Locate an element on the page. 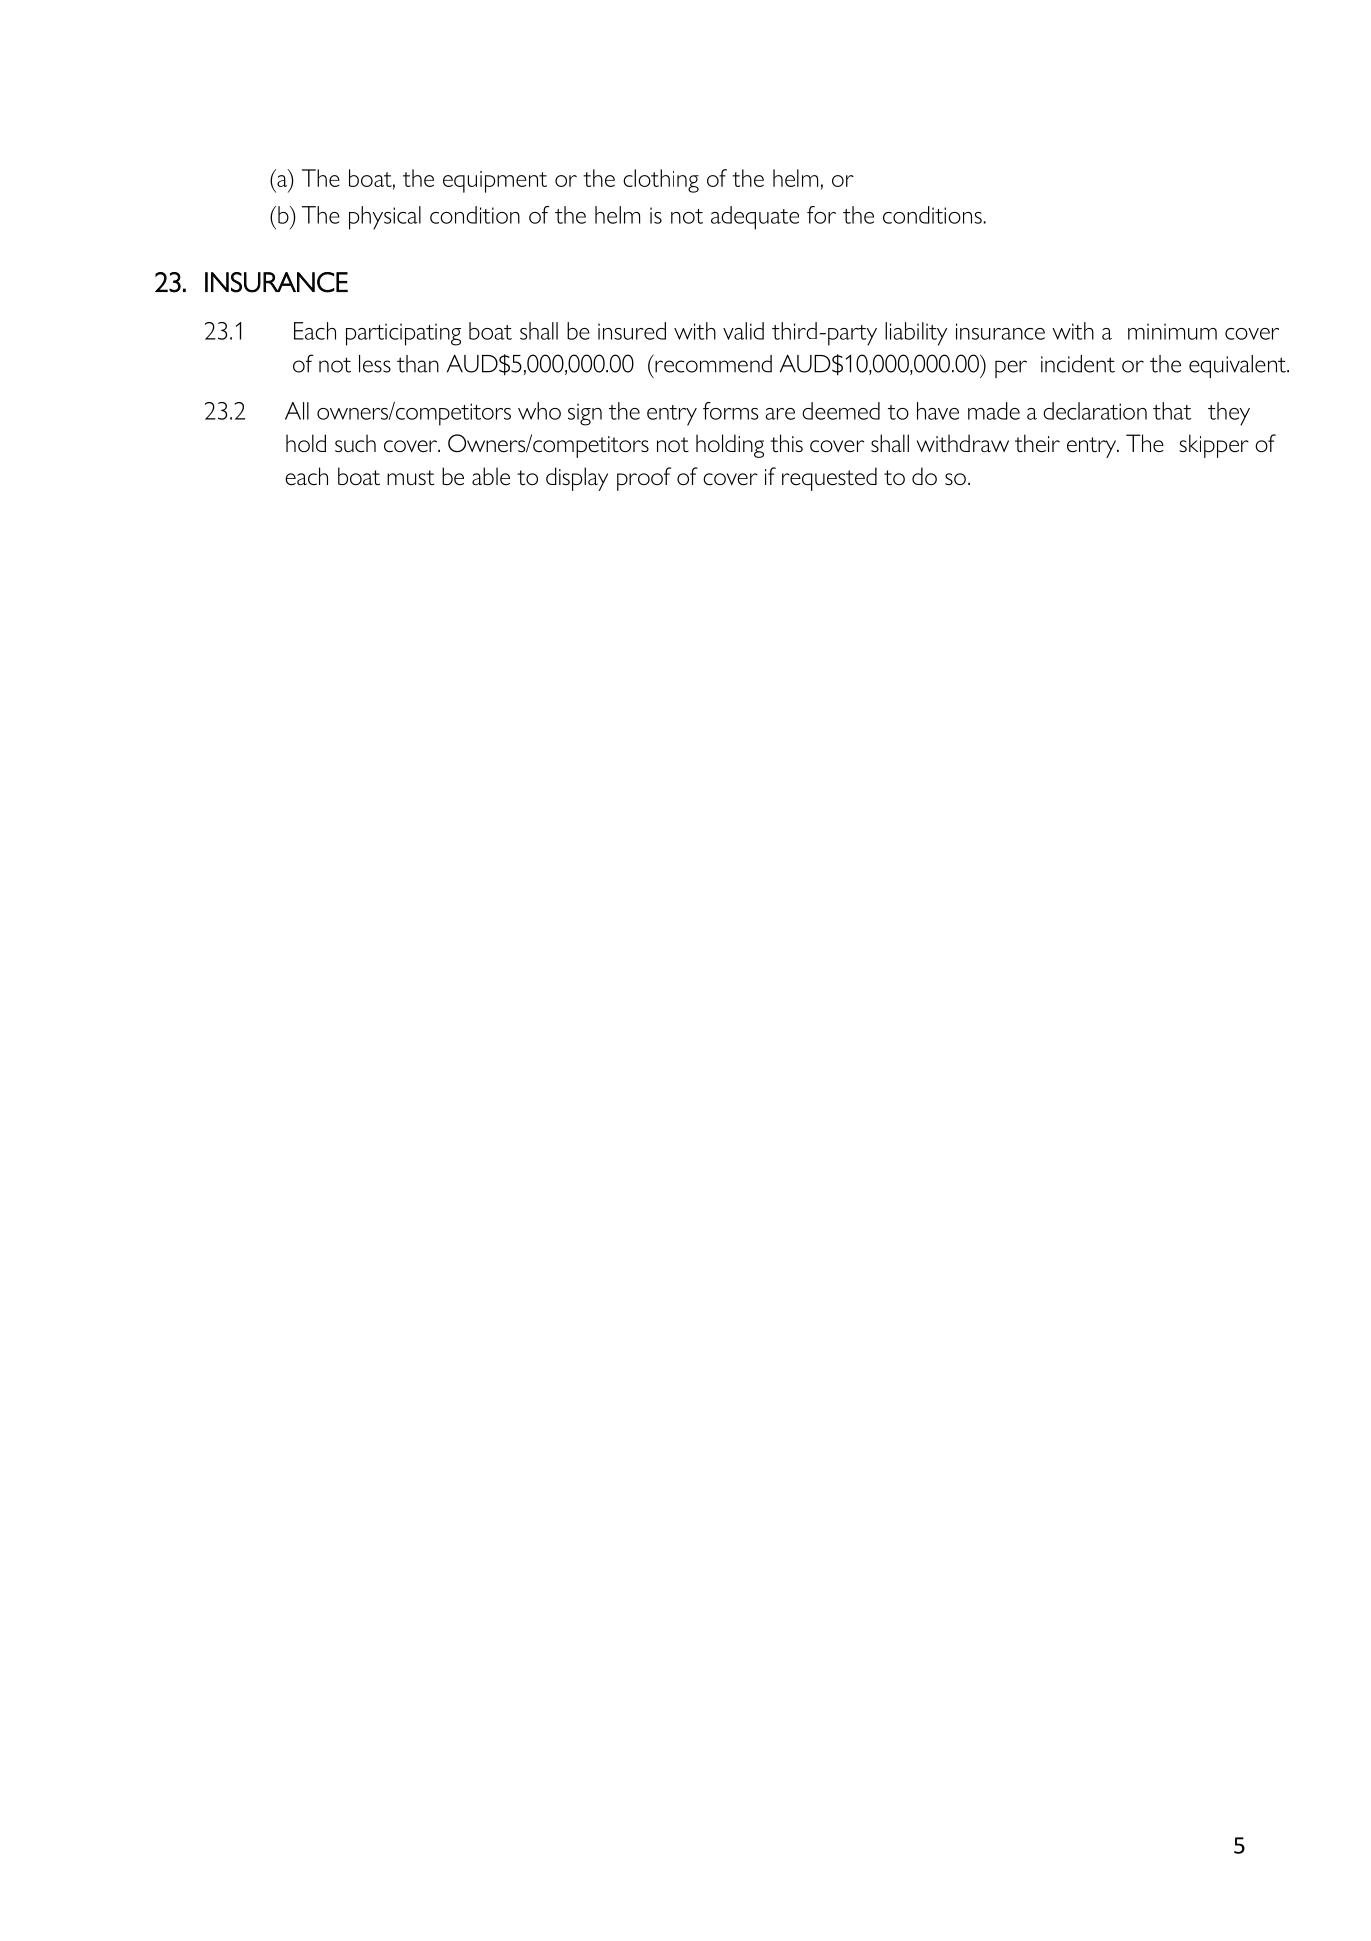 The width and height of the page is (1371, 1941). able is located at coordinates (491, 476).
